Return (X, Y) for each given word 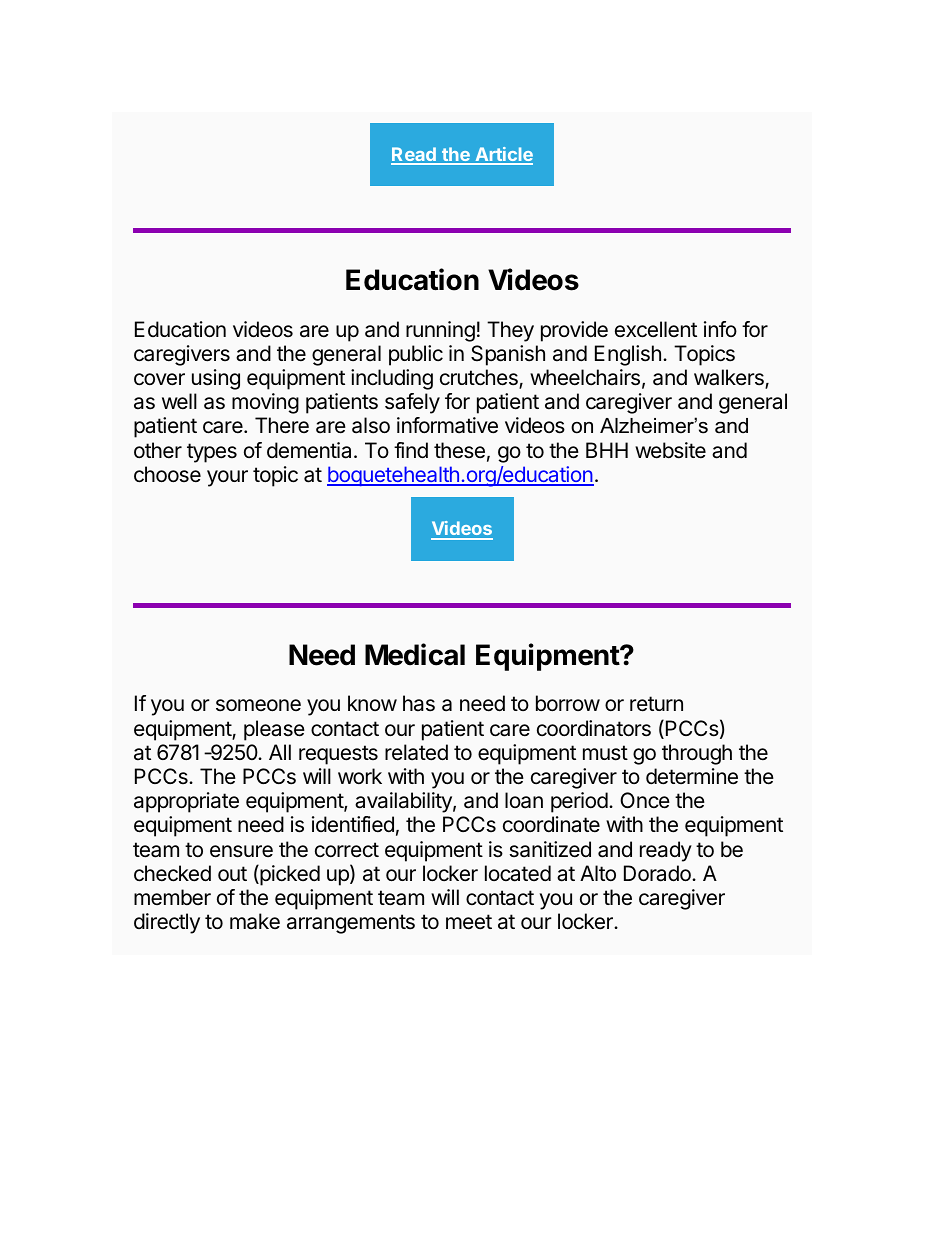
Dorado (658, 873)
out (232, 874)
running (440, 331)
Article (503, 155)
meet (469, 922)
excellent (656, 329)
